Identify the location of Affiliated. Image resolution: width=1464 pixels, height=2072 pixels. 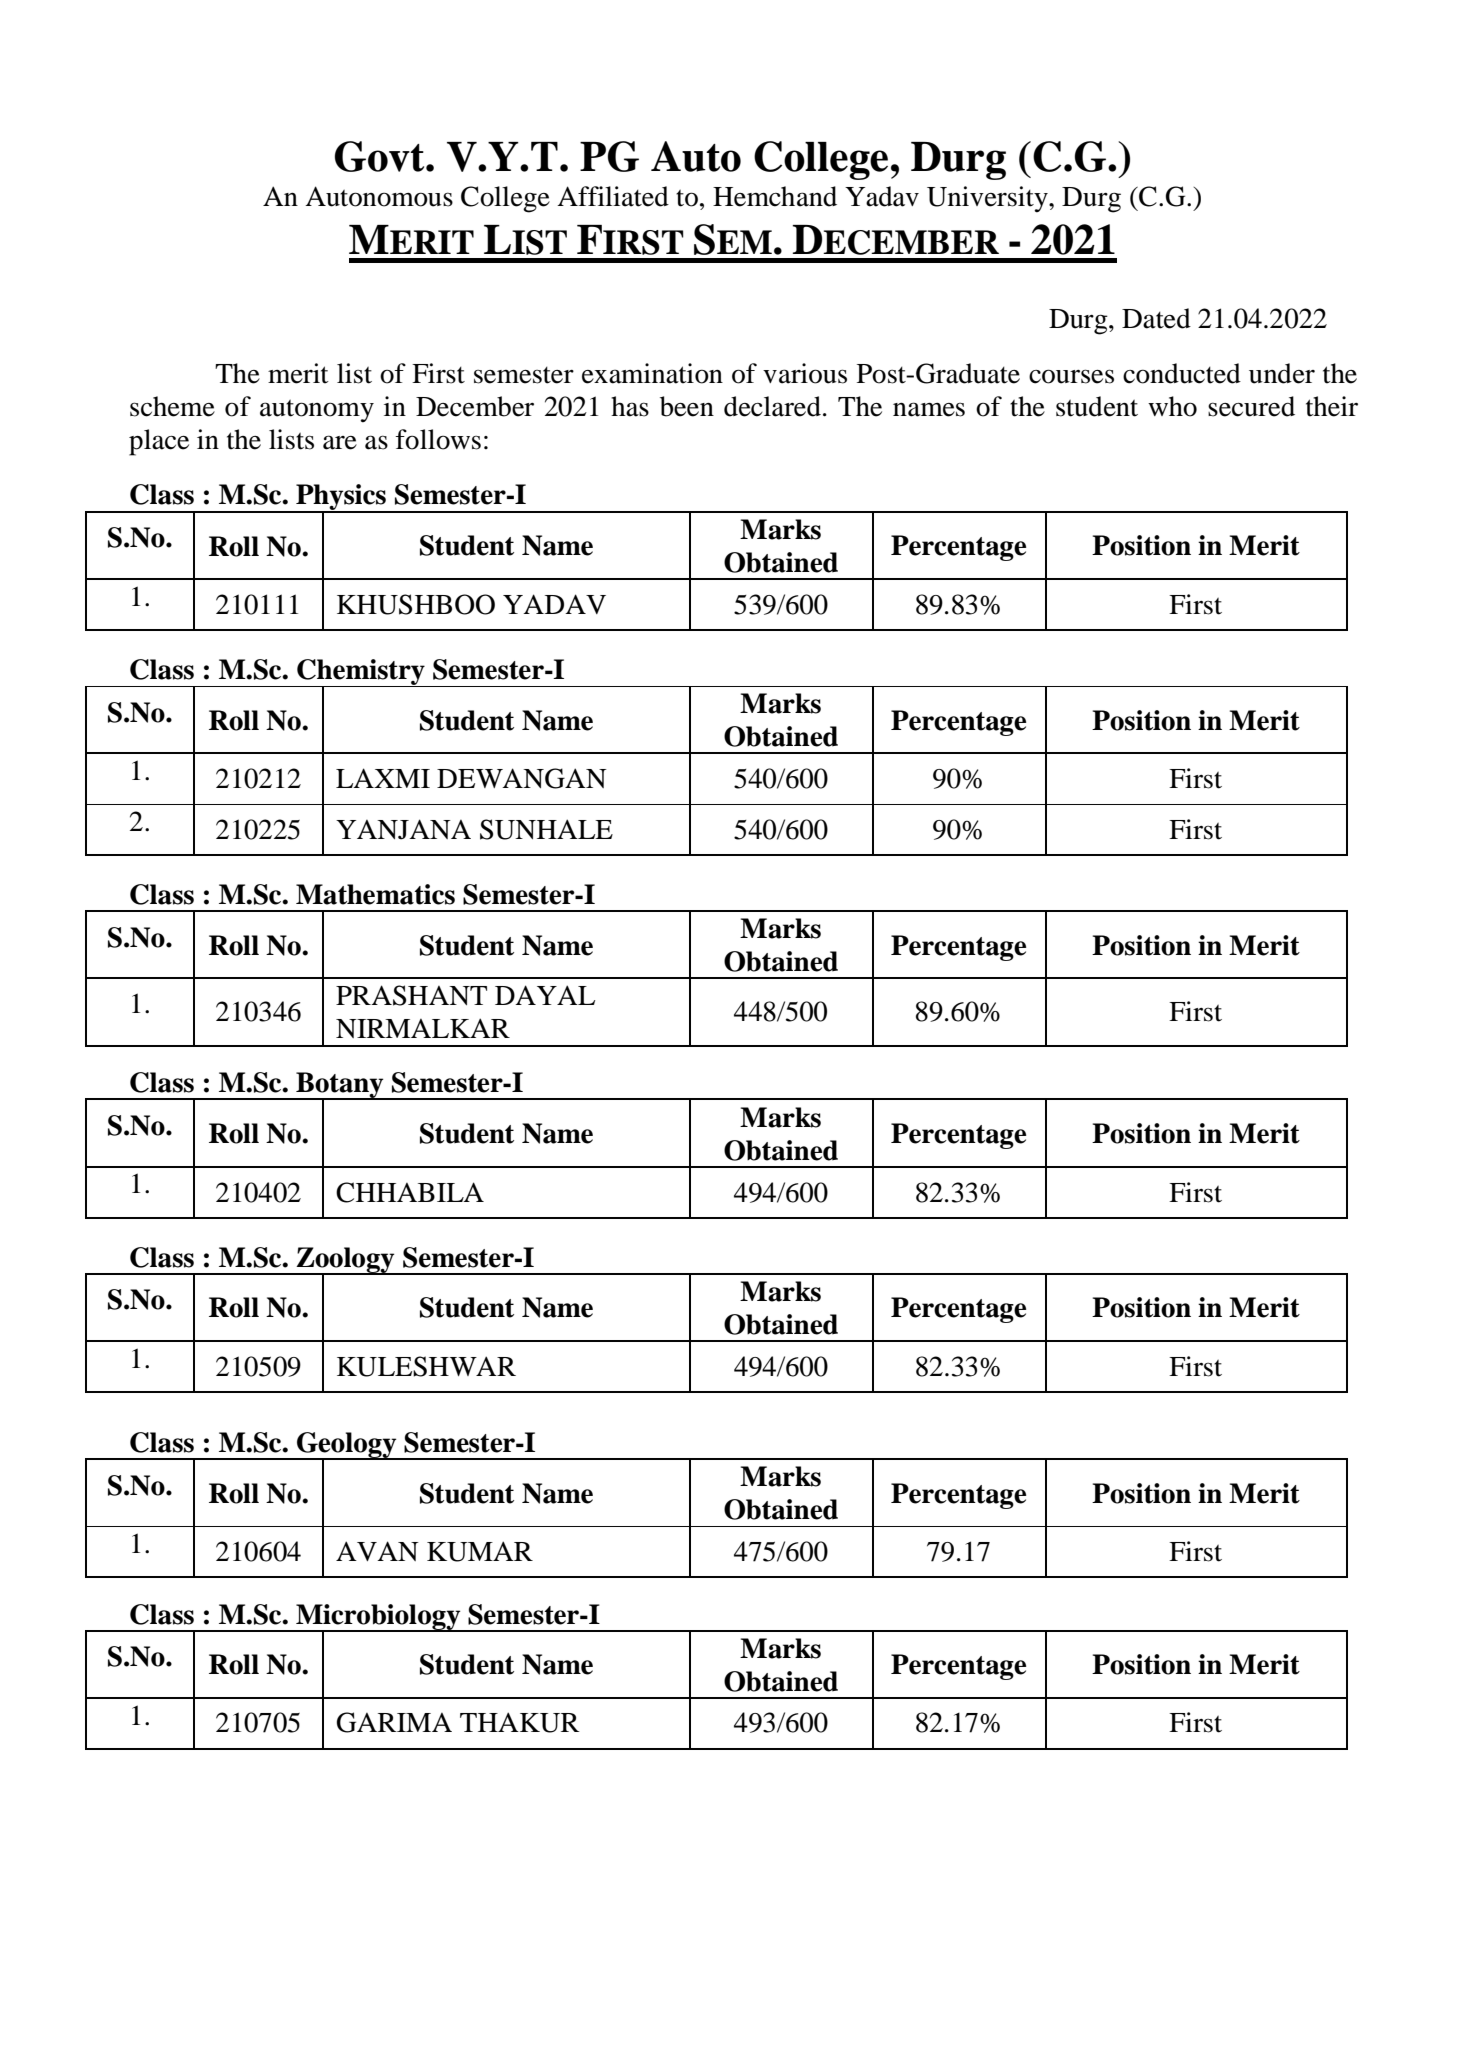
(613, 196).
